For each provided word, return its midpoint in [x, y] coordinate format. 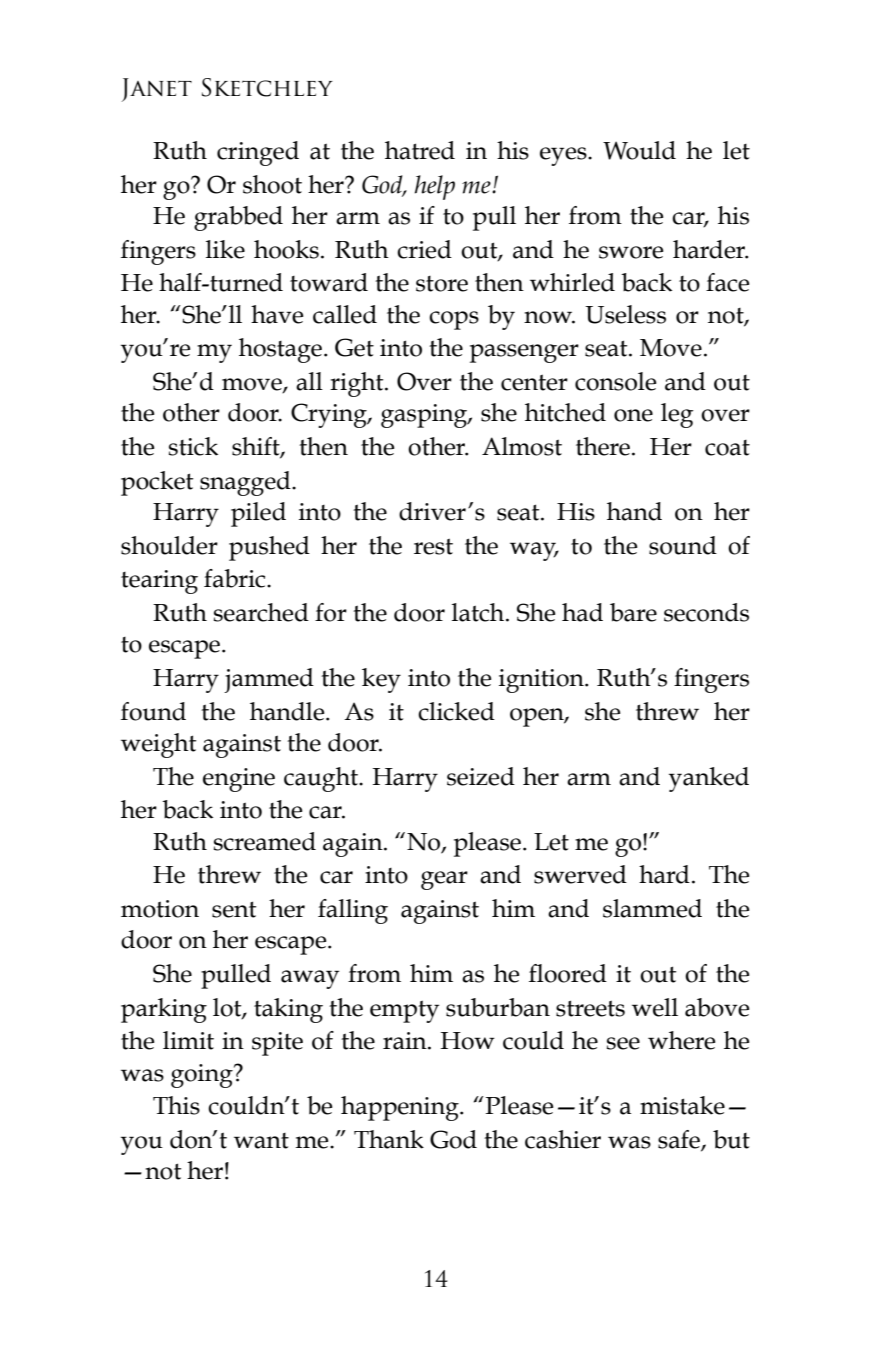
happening [401, 1108]
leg [677, 415]
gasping [425, 416]
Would [639, 150]
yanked [709, 779]
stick [193, 446]
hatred [420, 150]
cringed [258, 153]
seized [481, 776]
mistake [682, 1105]
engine [239, 780]
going [203, 1076]
